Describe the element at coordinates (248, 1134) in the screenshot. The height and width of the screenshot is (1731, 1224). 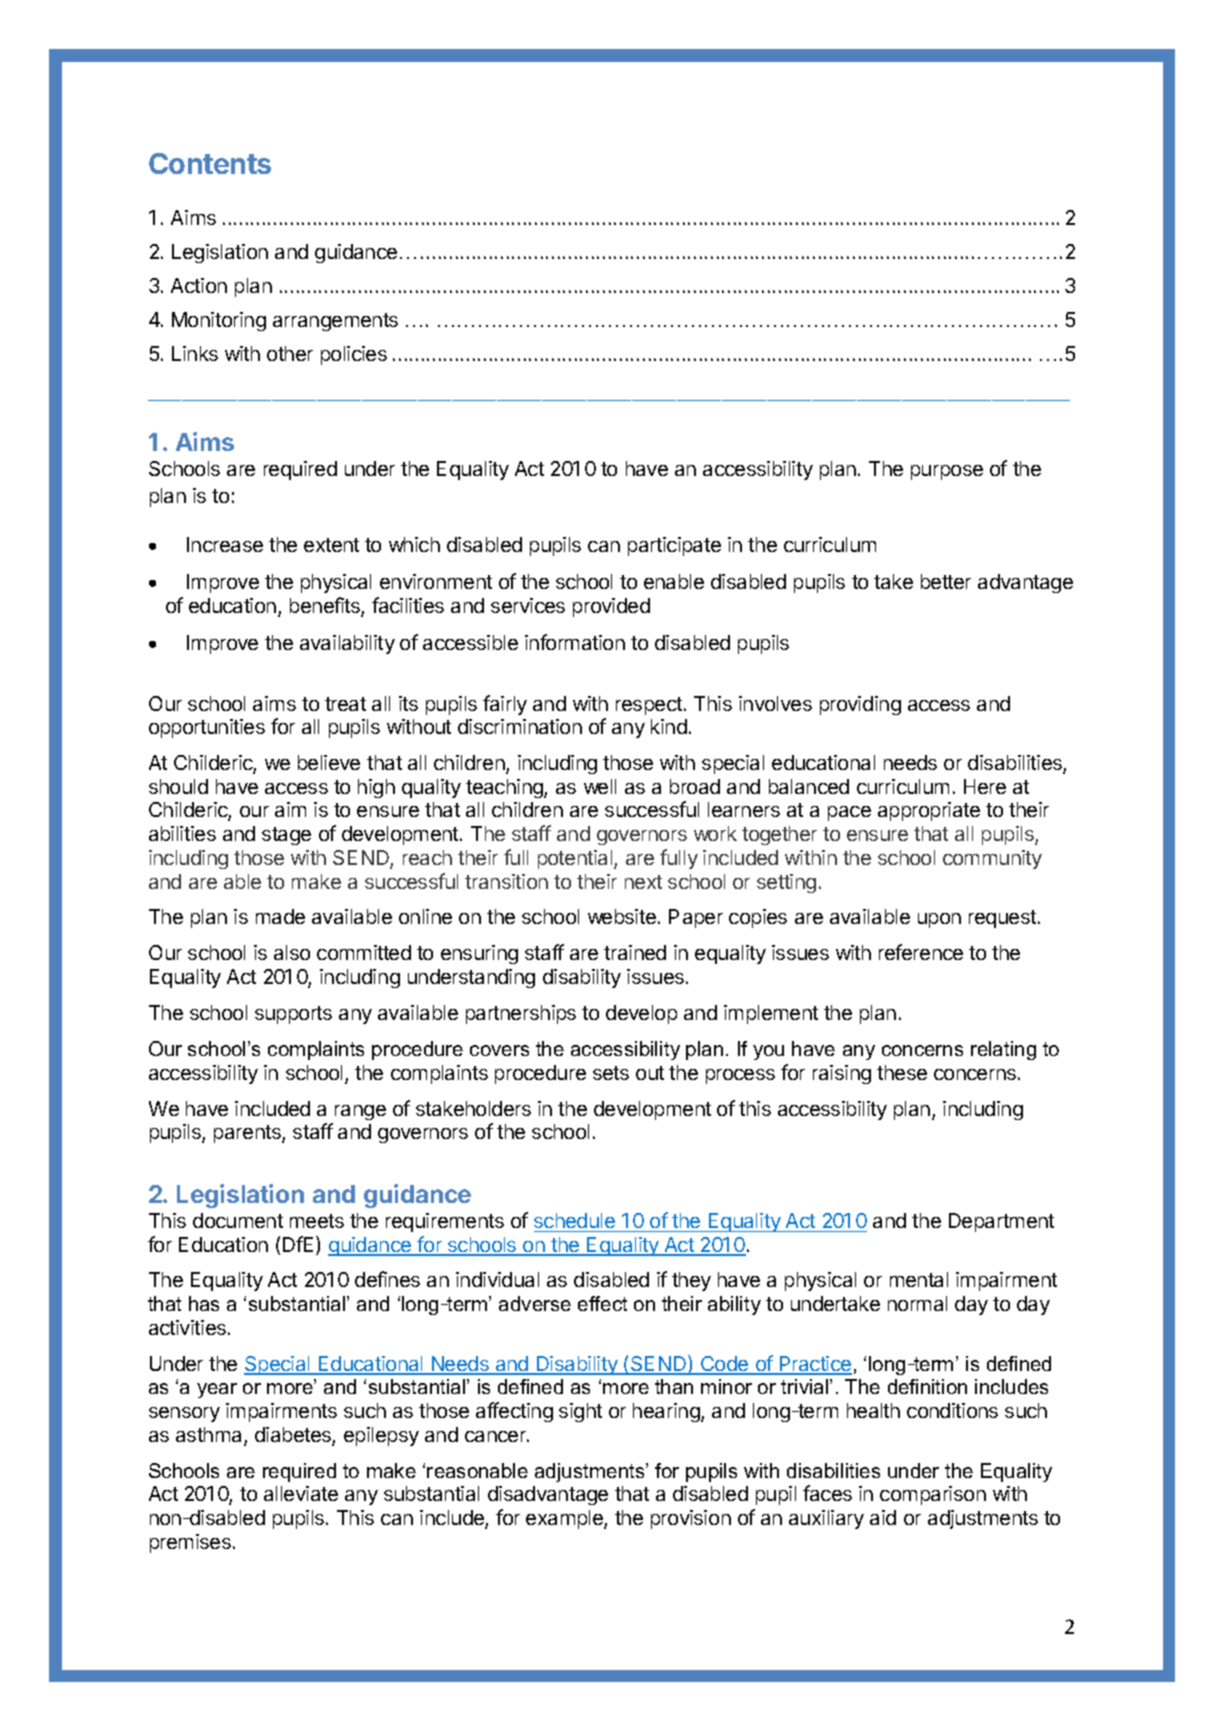
I see `parents` at that location.
